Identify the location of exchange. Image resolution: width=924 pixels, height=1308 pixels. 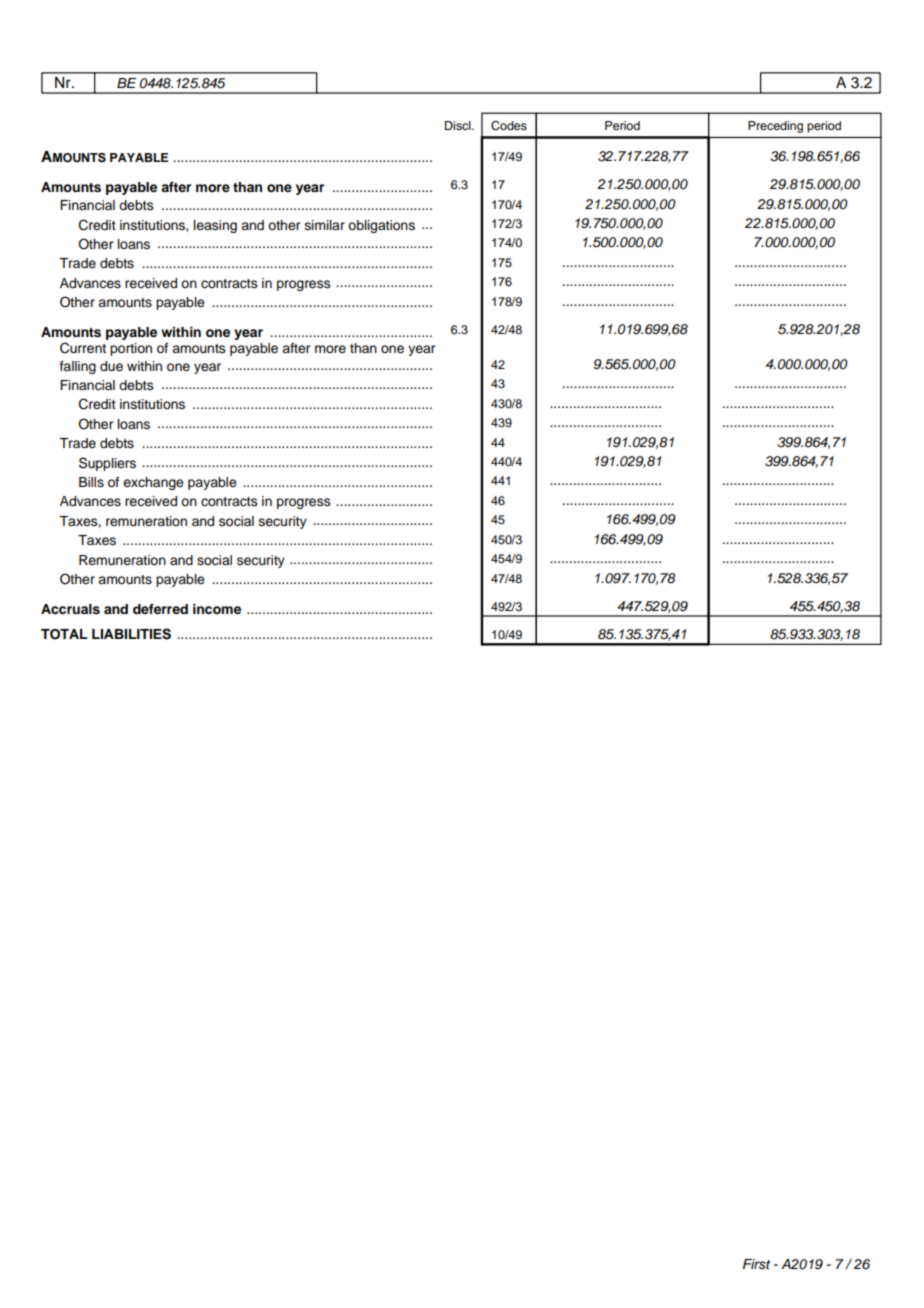
(153, 483).
